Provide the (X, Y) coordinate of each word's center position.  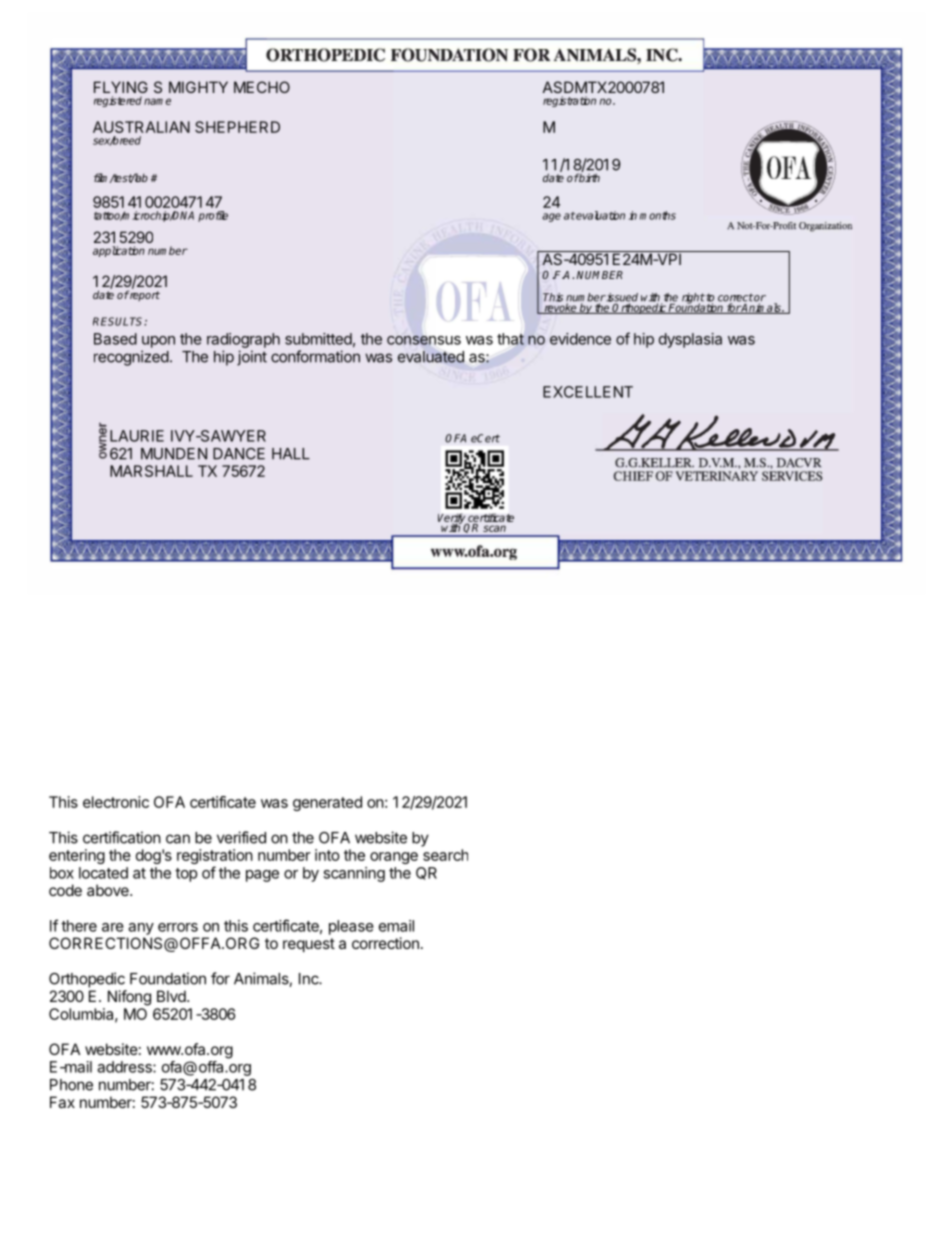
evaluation (600, 215)
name (157, 101)
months (658, 215)
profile (213, 216)
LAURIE (137, 436)
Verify (452, 520)
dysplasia (690, 340)
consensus (424, 340)
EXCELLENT (588, 392)
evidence (580, 339)
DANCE (239, 454)
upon (158, 342)
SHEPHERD (237, 127)
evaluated (431, 357)
